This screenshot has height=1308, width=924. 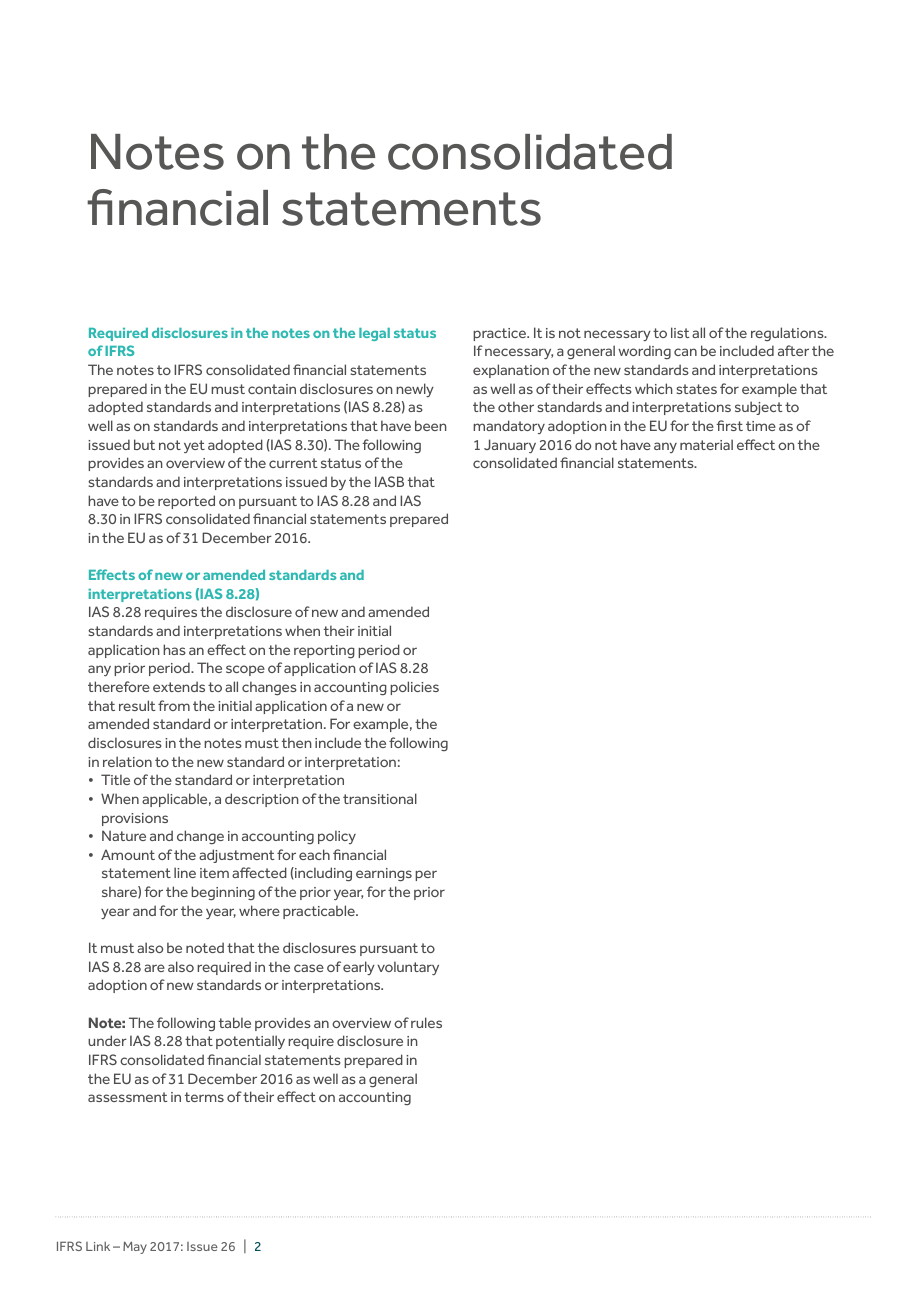 I want to click on voluntary, so click(x=408, y=968).
